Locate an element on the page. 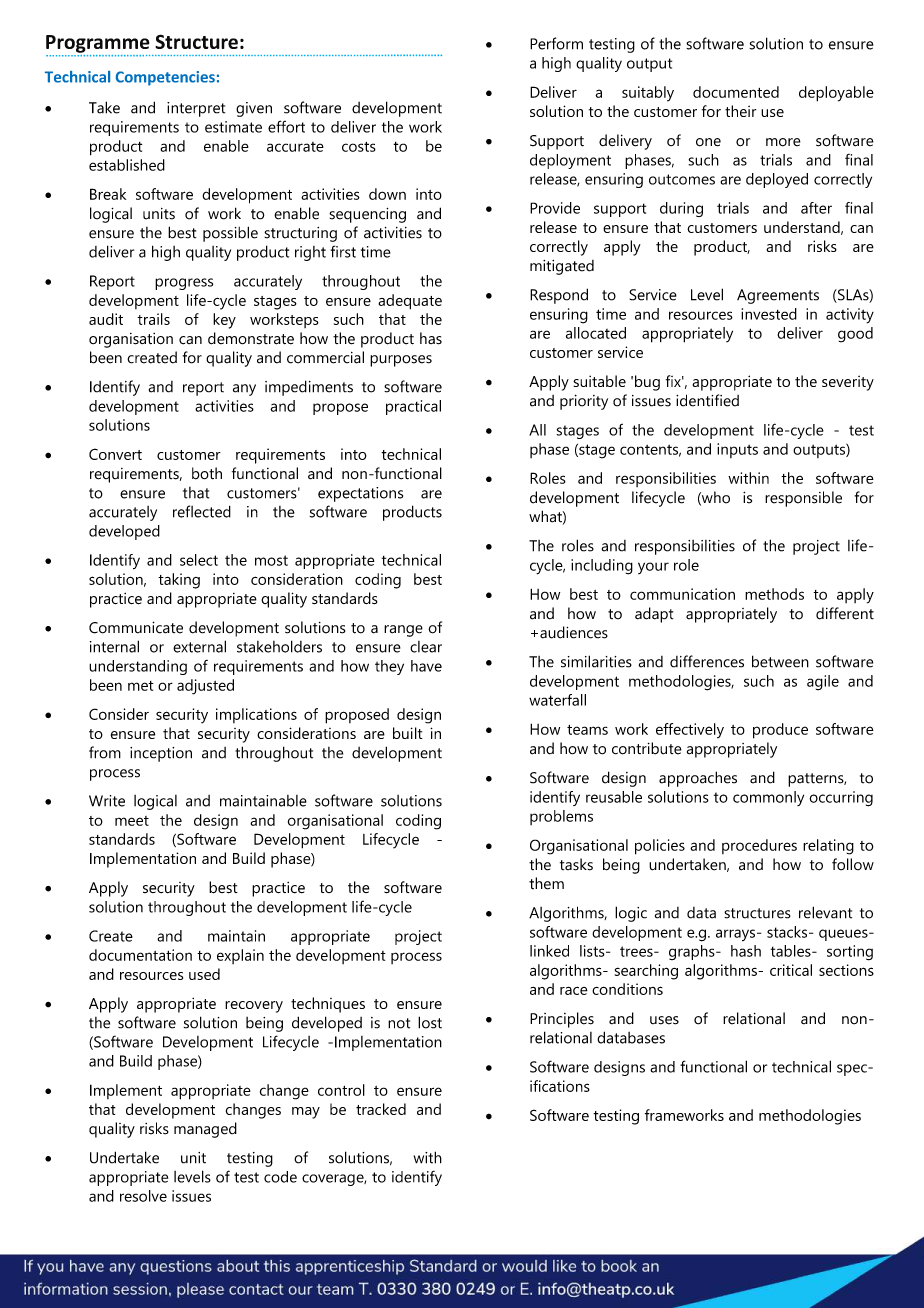 The image size is (924, 1308). managed is located at coordinates (205, 1130).
